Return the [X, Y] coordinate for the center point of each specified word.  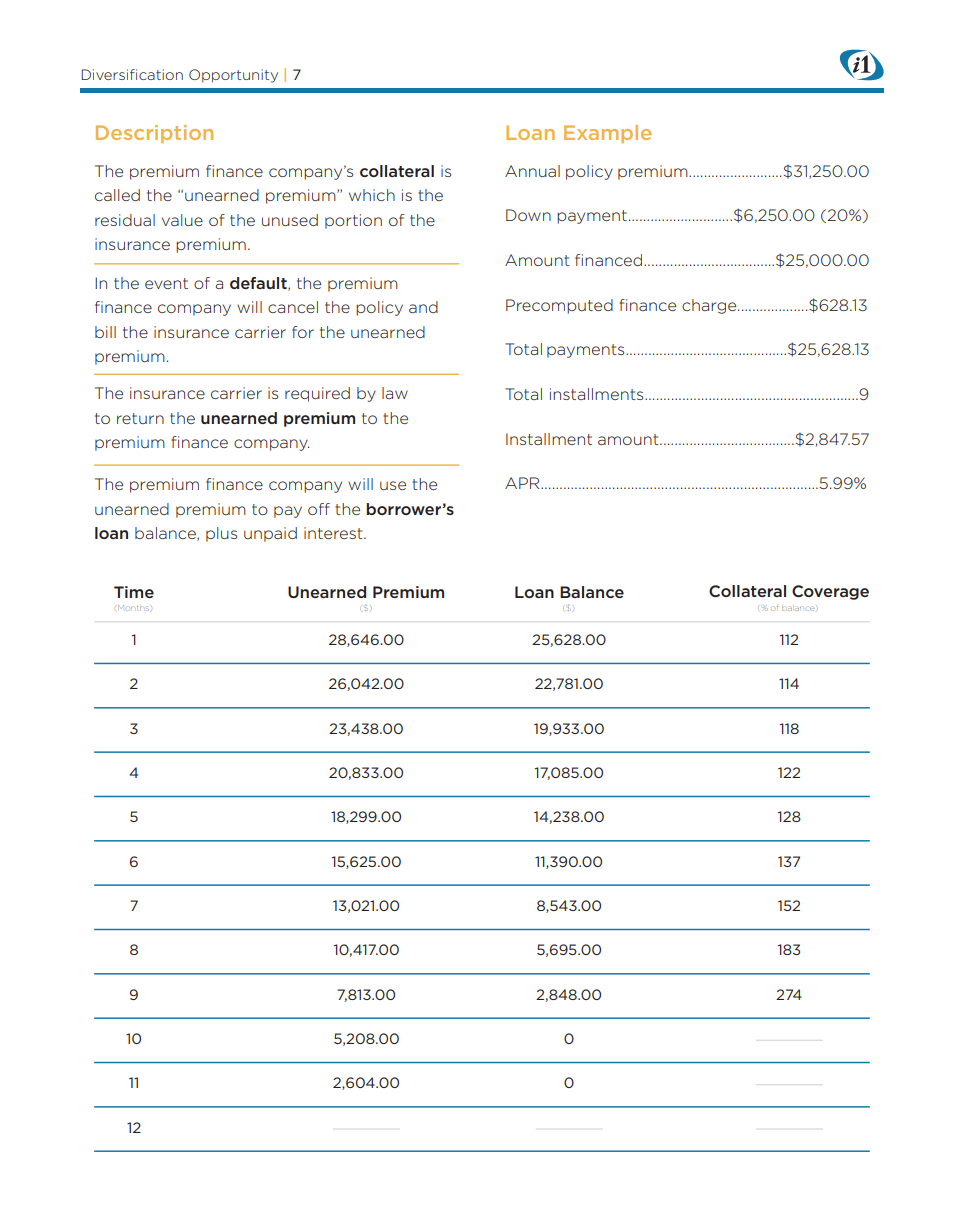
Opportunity [233, 76]
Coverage [830, 592]
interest [334, 533]
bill [105, 332]
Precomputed [559, 306]
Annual [532, 171]
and [423, 307]
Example [607, 134]
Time [134, 592]
